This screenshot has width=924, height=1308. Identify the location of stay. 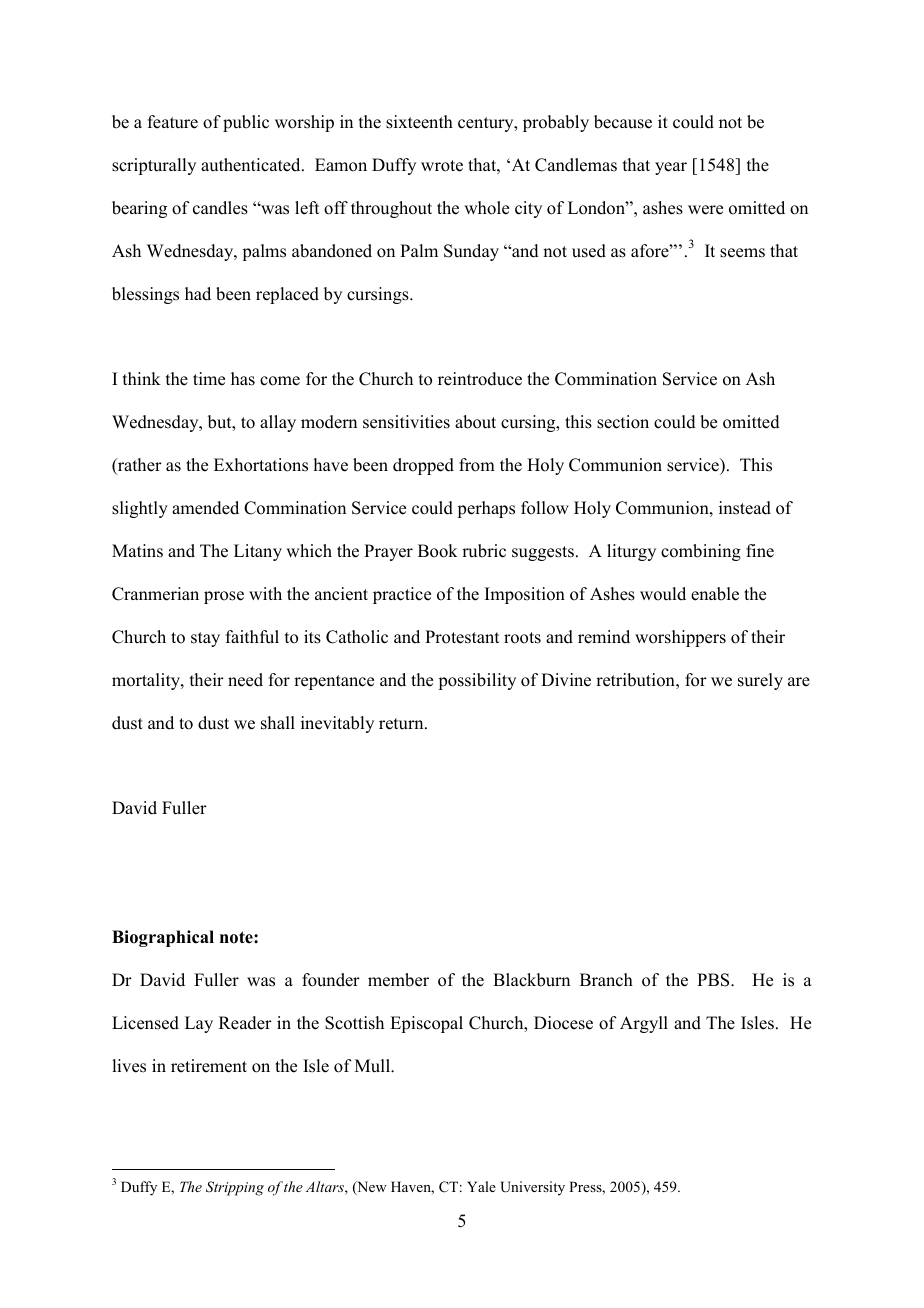
(205, 639).
